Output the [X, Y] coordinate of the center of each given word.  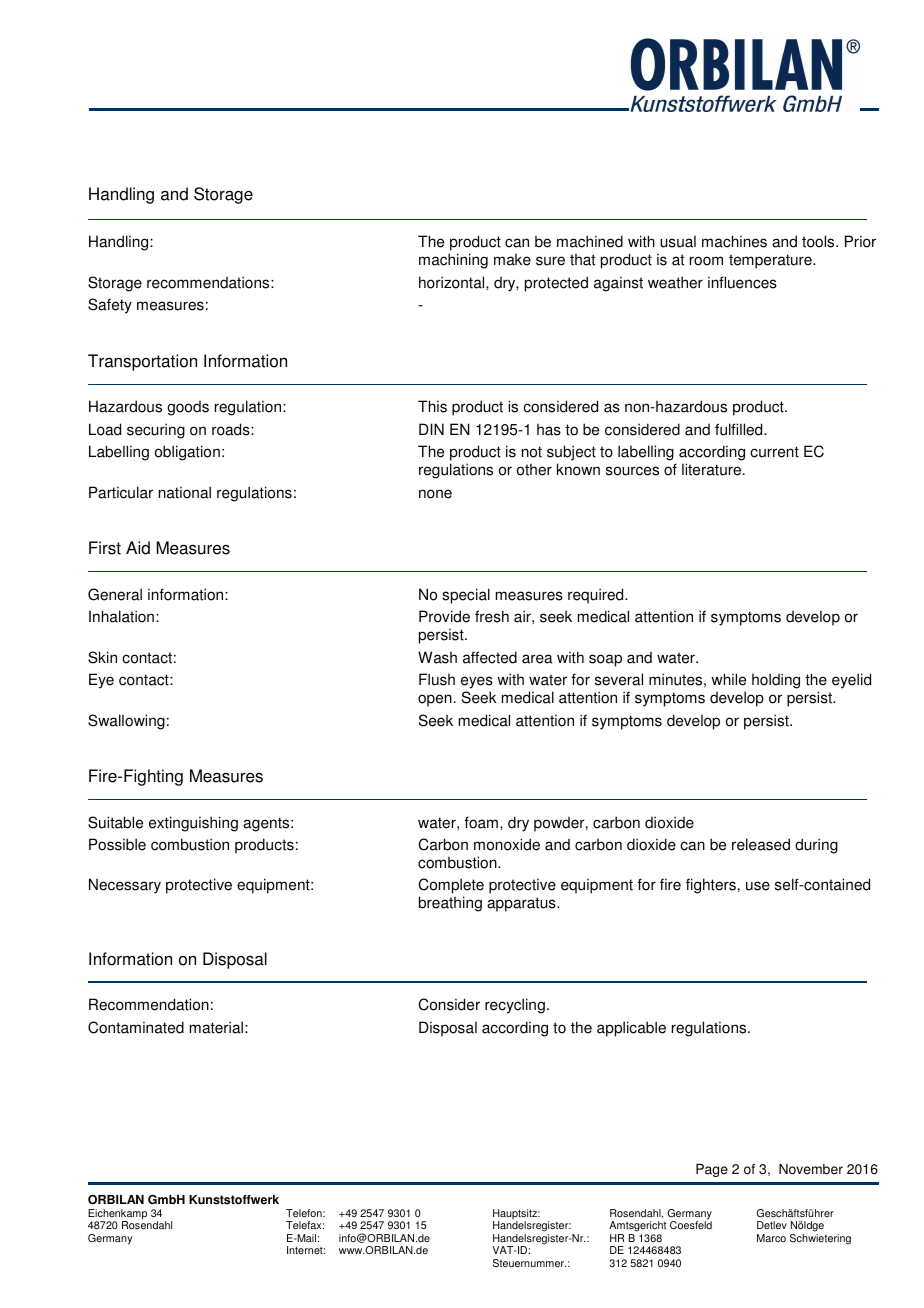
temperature [771, 261]
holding [776, 681]
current [774, 452]
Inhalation [121, 616]
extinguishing [193, 824]
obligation [187, 453]
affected [490, 657]
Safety [110, 306]
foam [481, 822]
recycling [515, 1006]
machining [453, 261]
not [532, 452]
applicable [631, 1029]
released [761, 844]
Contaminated [136, 1027]
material [216, 1027]
